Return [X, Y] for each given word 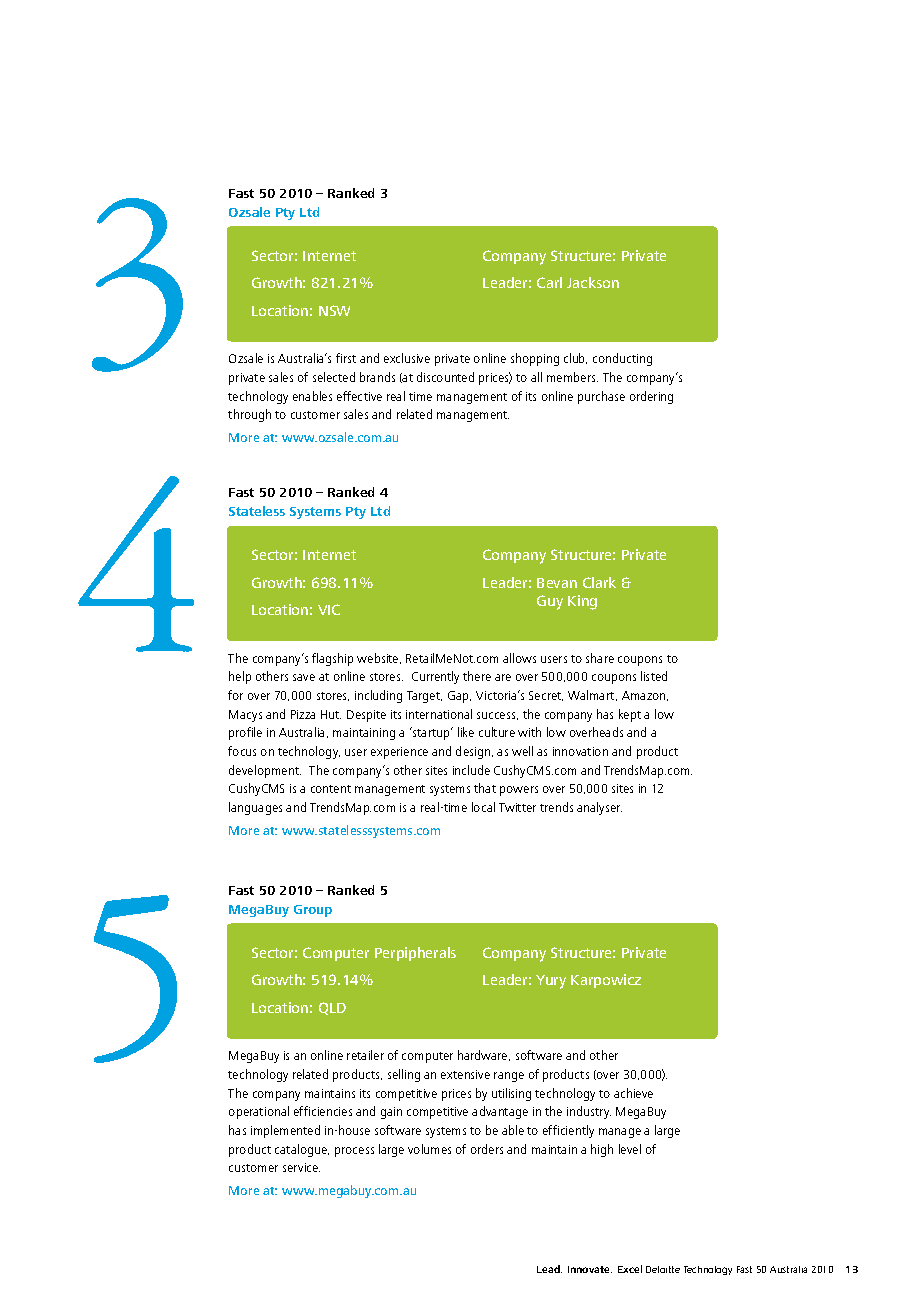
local [483, 807]
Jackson [593, 282]
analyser [599, 808]
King [582, 602]
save [304, 677]
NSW [334, 310]
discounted [445, 377]
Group [313, 911]
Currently [435, 677]
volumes [429, 1149]
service [301, 1167]
